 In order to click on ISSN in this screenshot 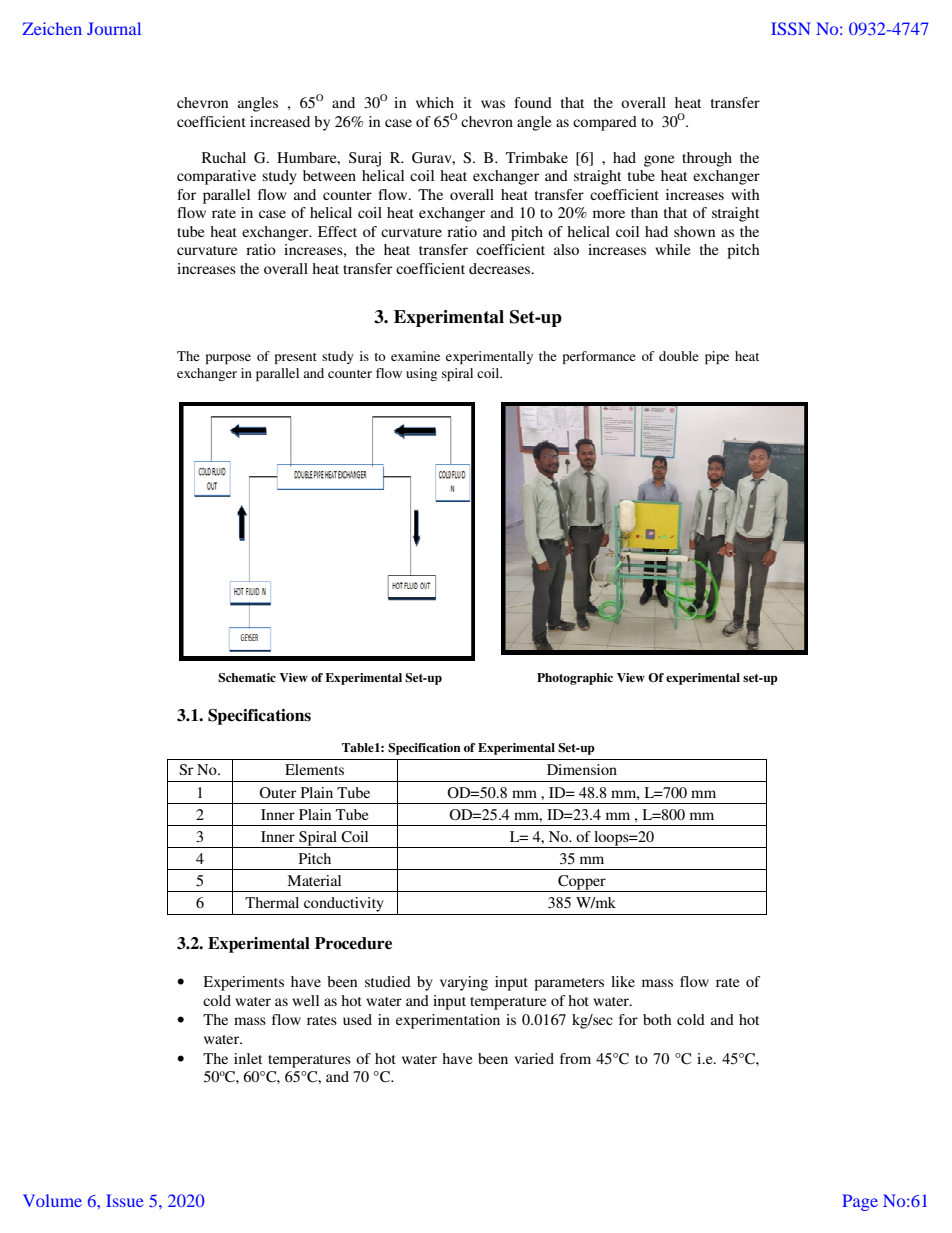, I will do `click(791, 28)`.
